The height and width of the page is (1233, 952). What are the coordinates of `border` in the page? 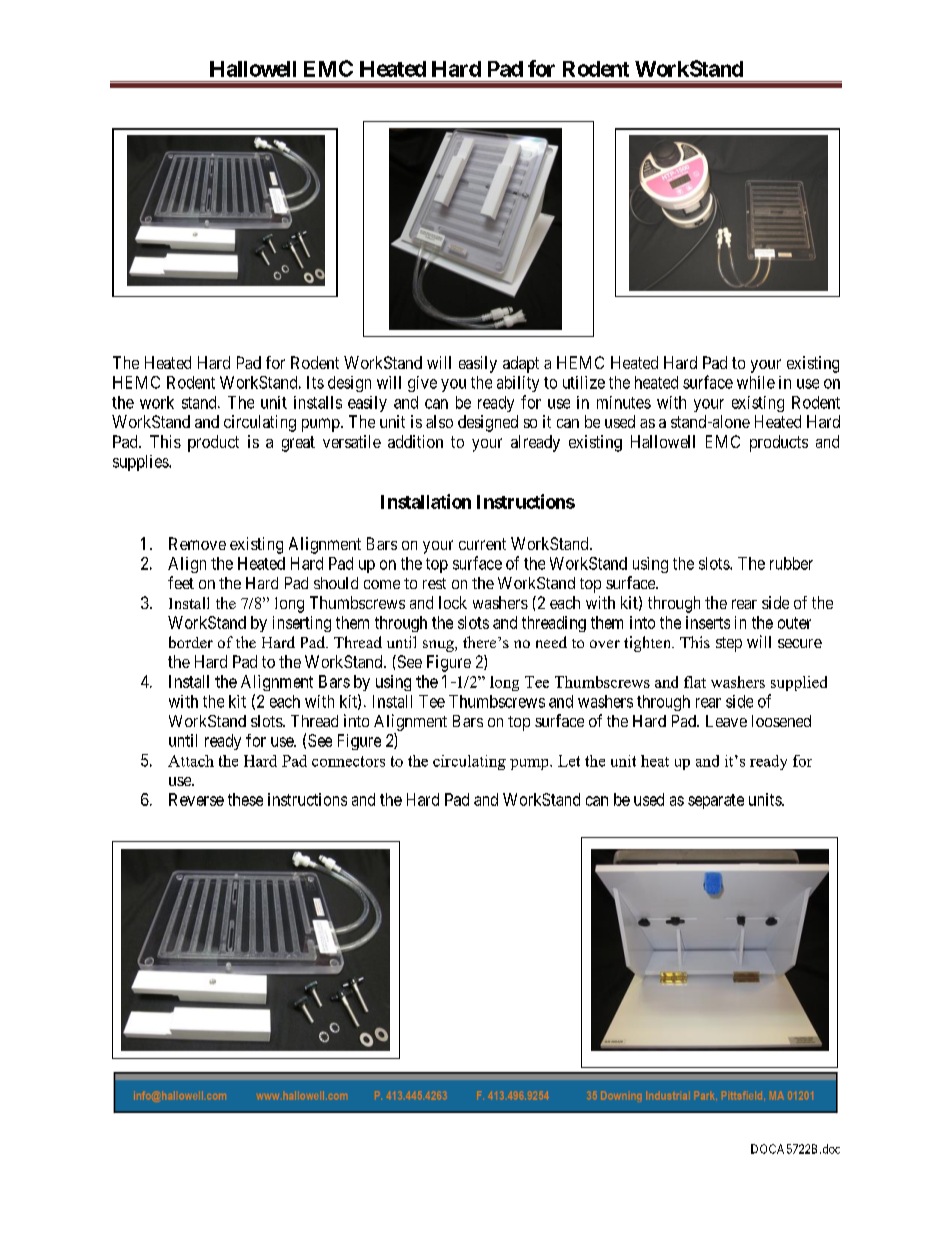 It's located at (191, 642).
